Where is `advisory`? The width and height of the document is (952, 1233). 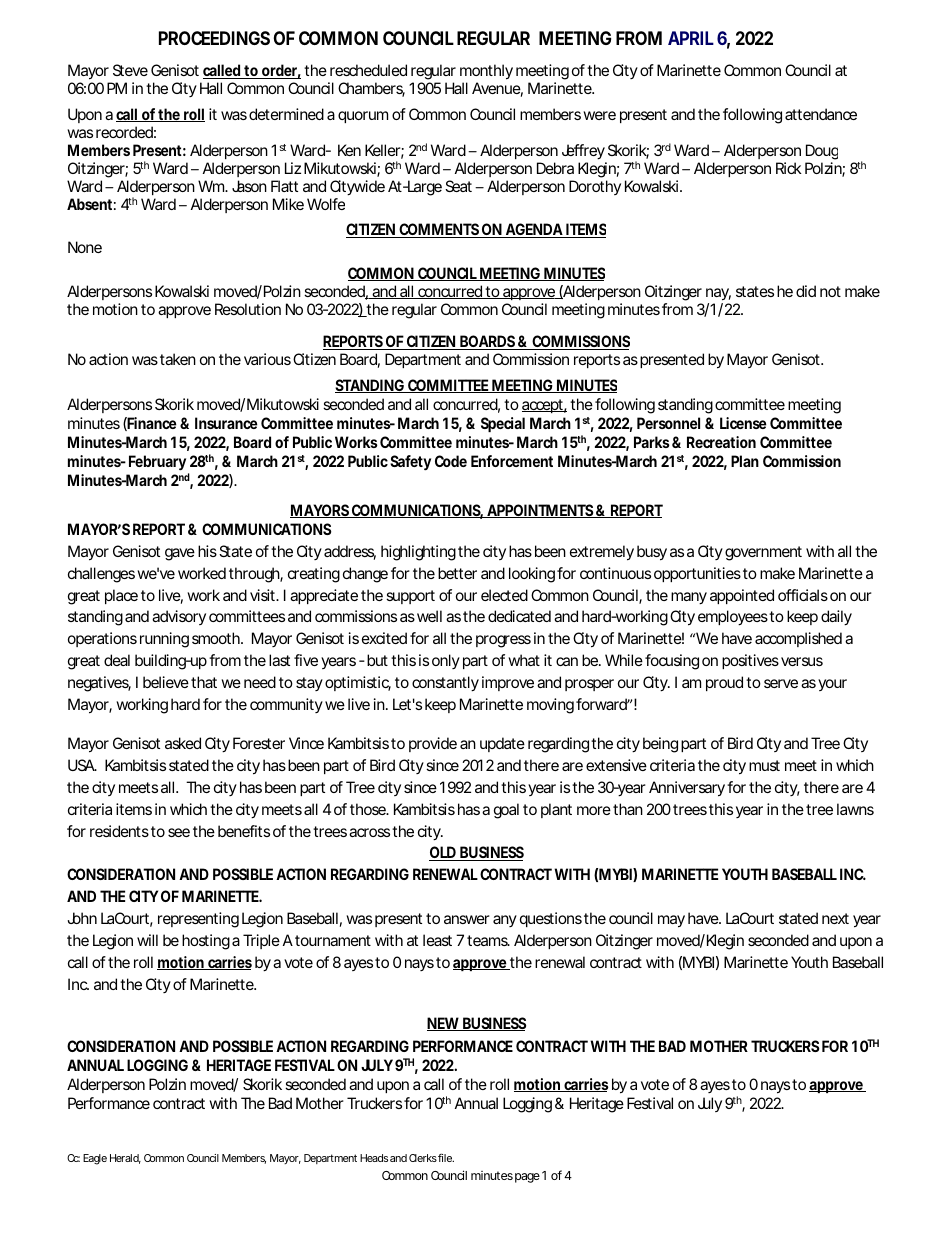
advisory is located at coordinates (179, 617).
